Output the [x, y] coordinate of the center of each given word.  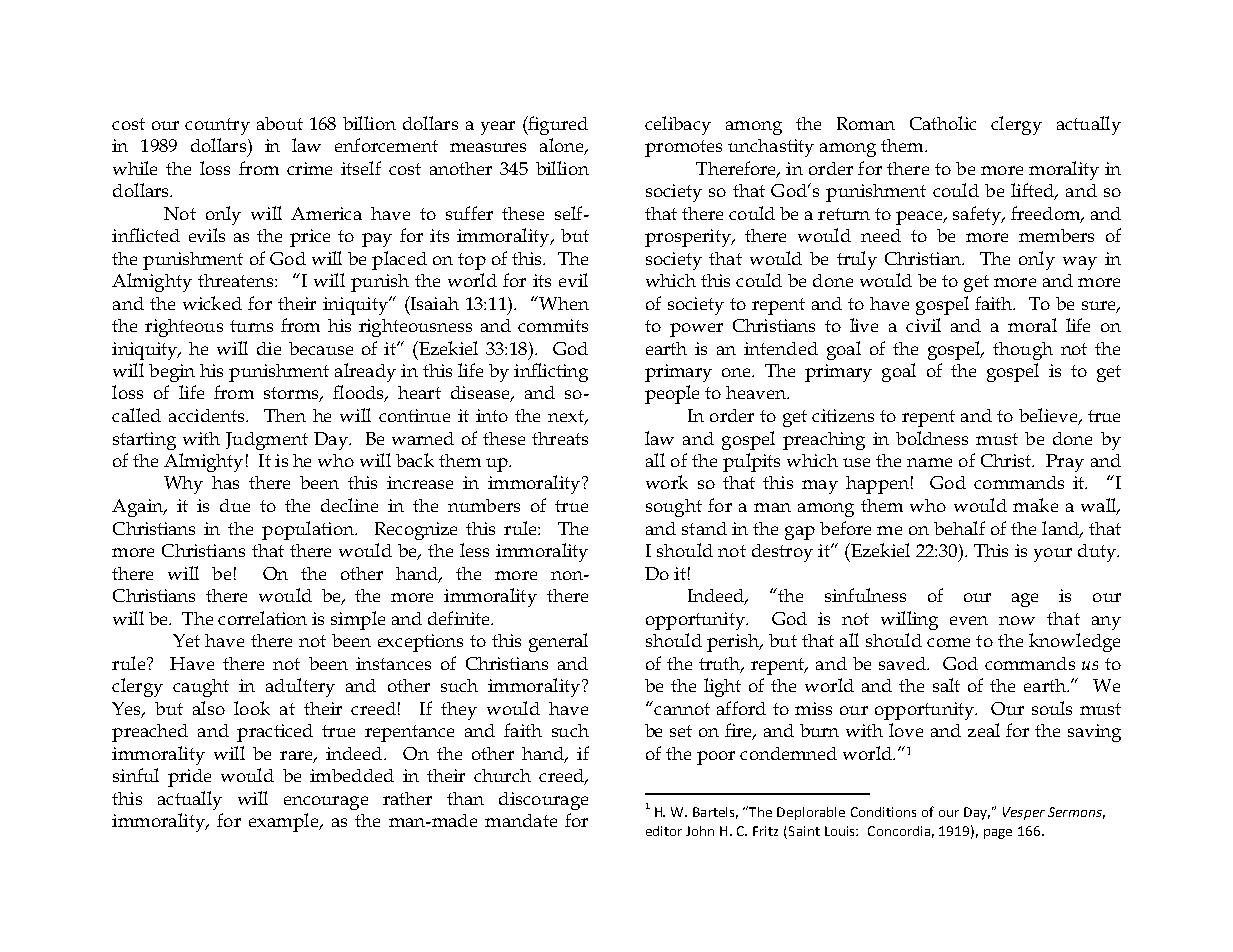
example [284, 822]
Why [183, 485]
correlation [262, 618]
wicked [212, 303]
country [217, 126]
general [558, 642]
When [563, 303]
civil [923, 325]
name [929, 462]
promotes [683, 148]
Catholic [943, 123]
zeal [984, 730]
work [667, 482]
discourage [543, 801]
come [948, 642]
